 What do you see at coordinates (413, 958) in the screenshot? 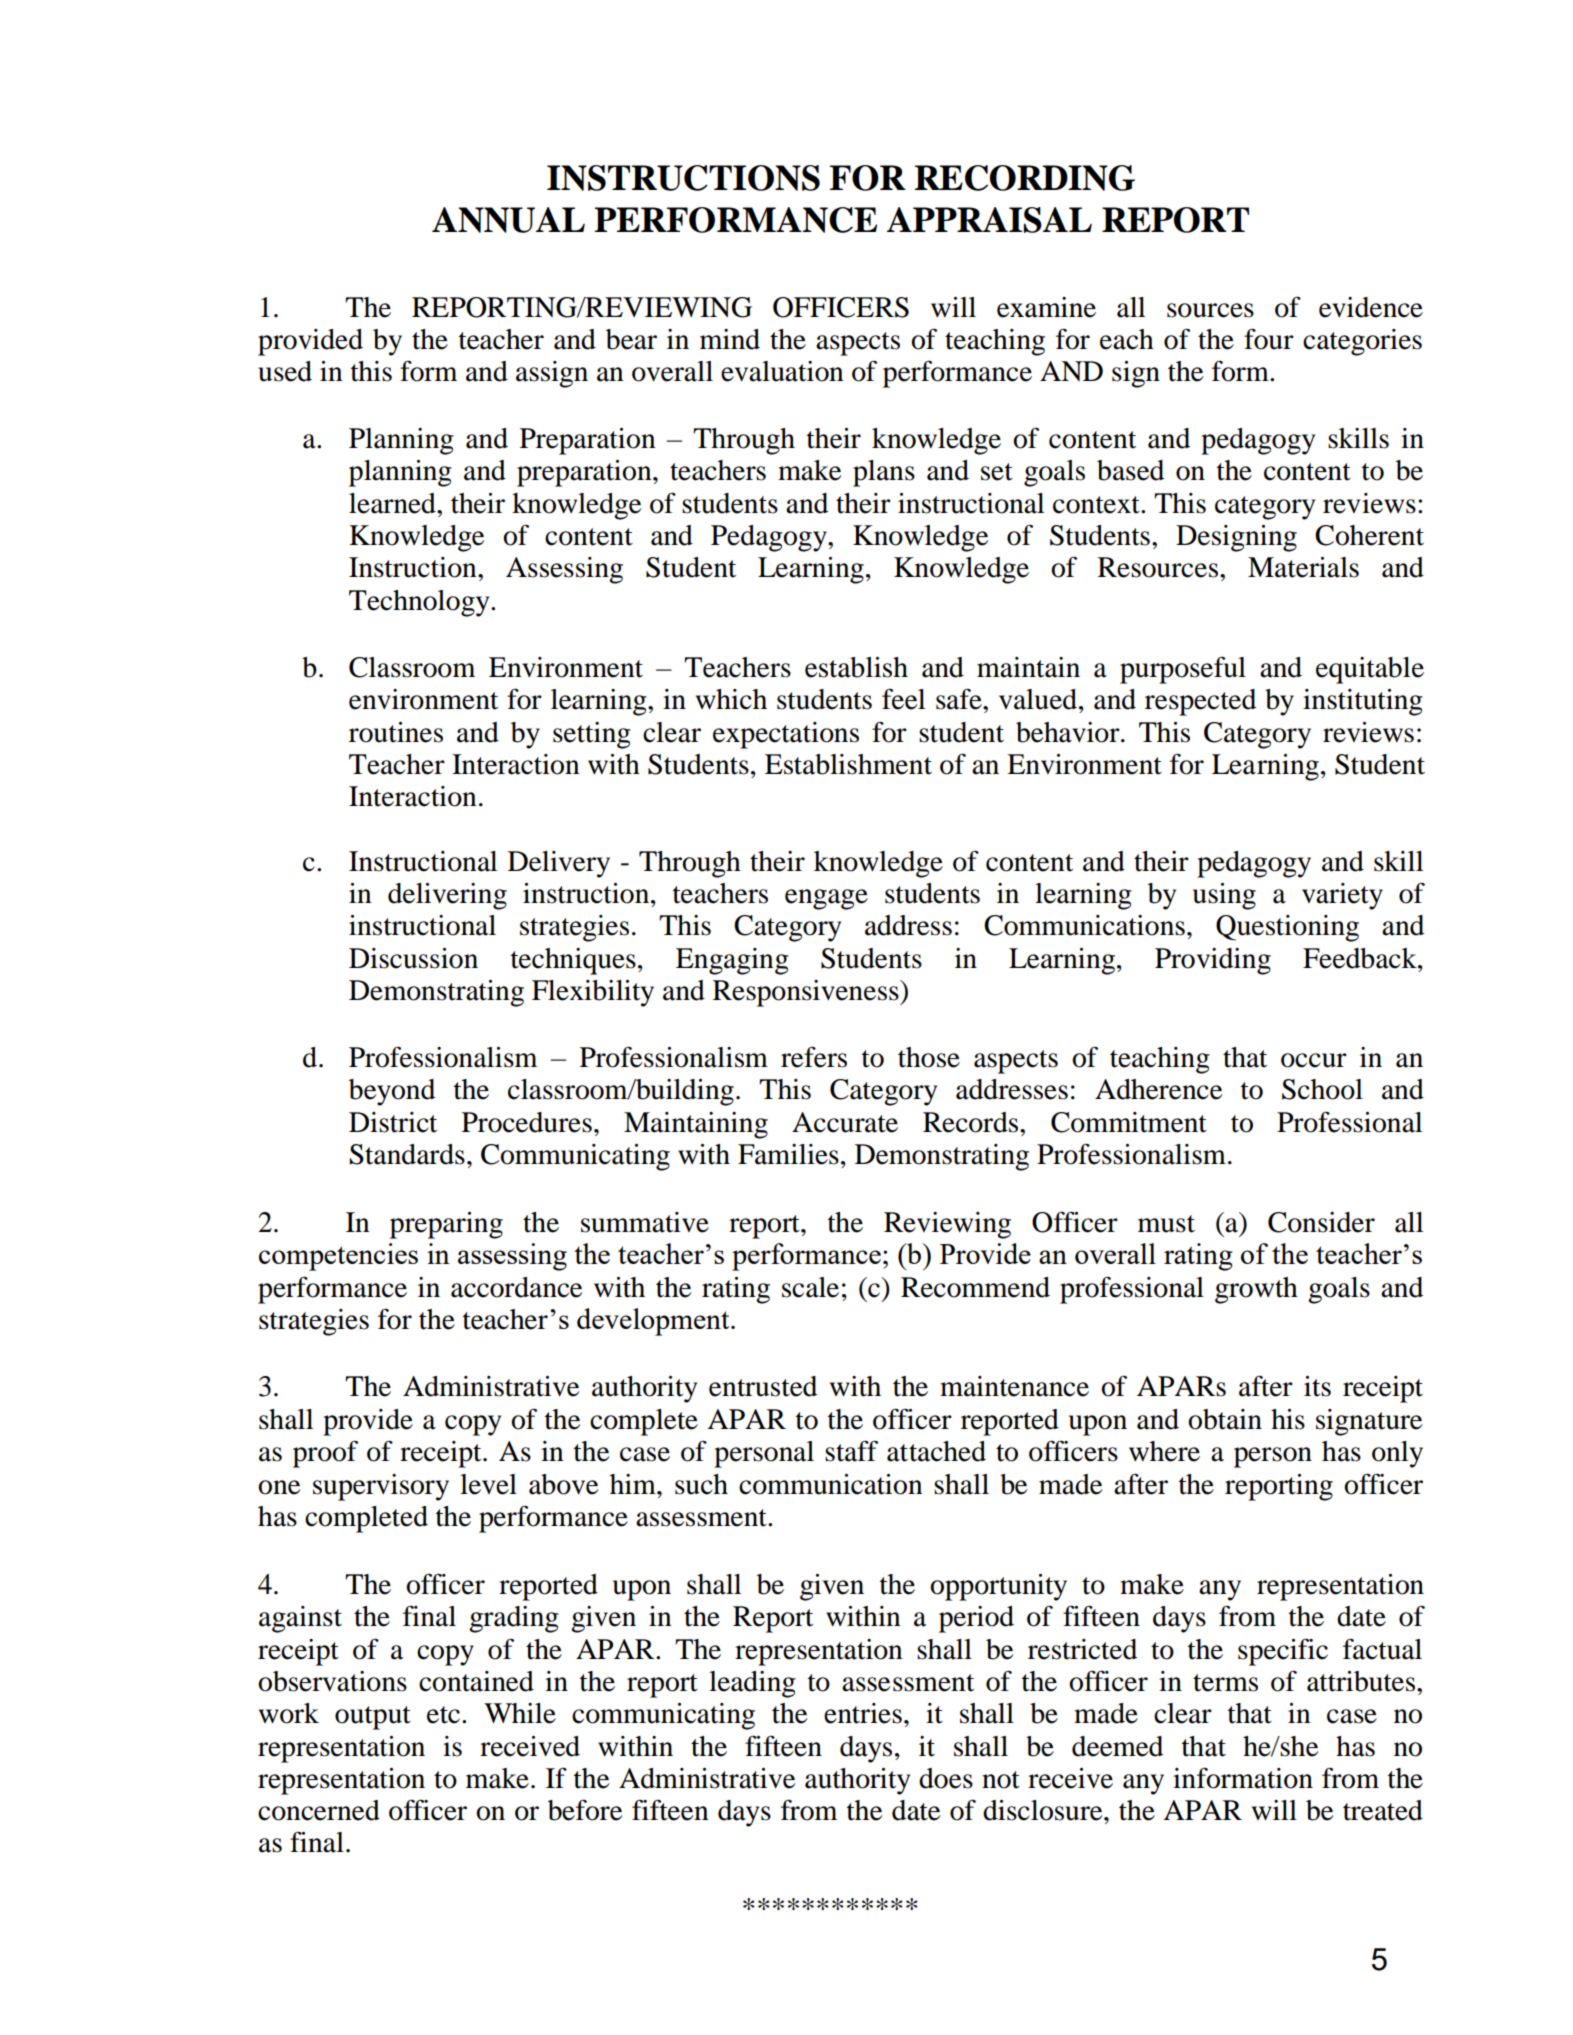
I see `Discussion` at bounding box center [413, 958].
